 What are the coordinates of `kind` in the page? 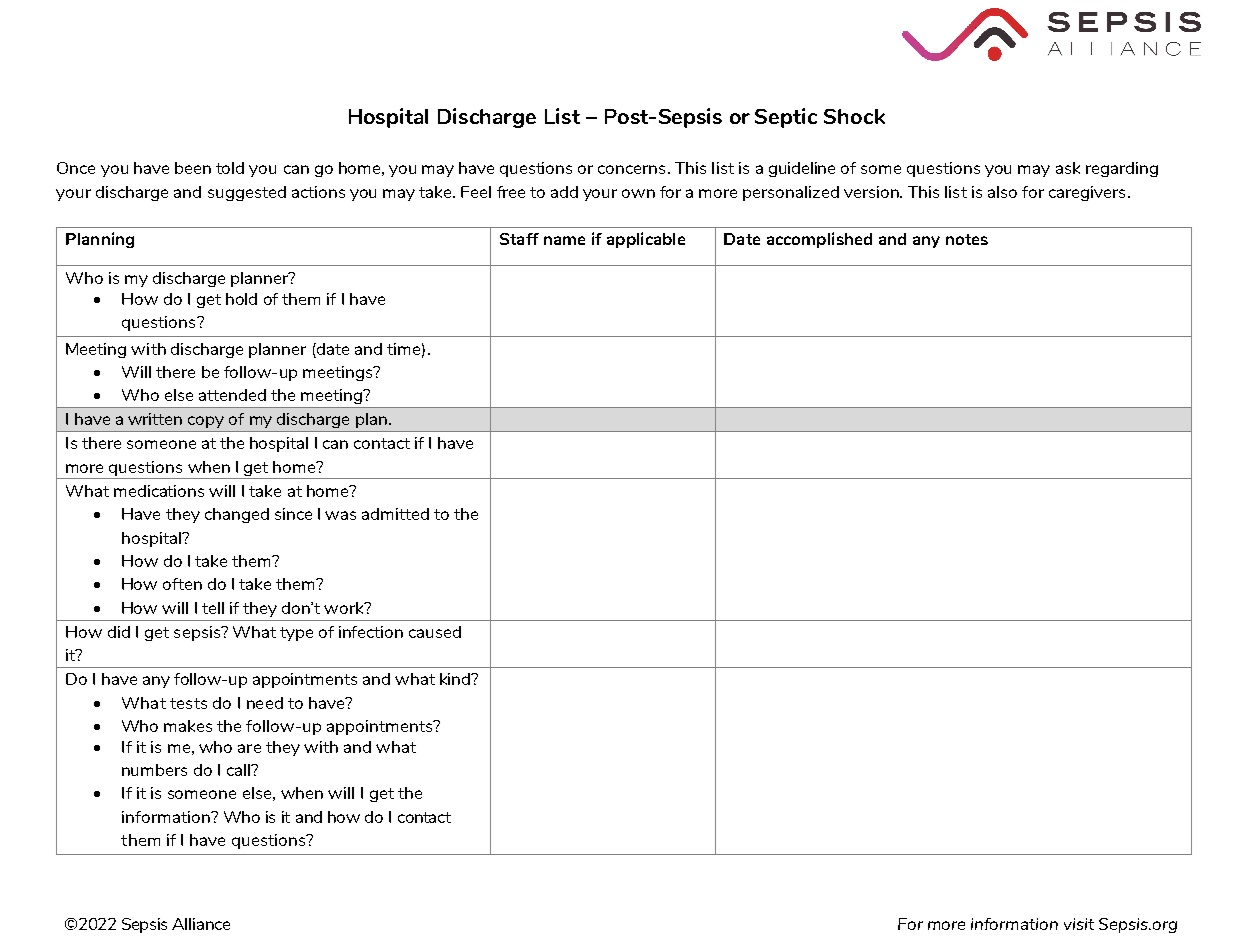 It's located at (456, 679).
